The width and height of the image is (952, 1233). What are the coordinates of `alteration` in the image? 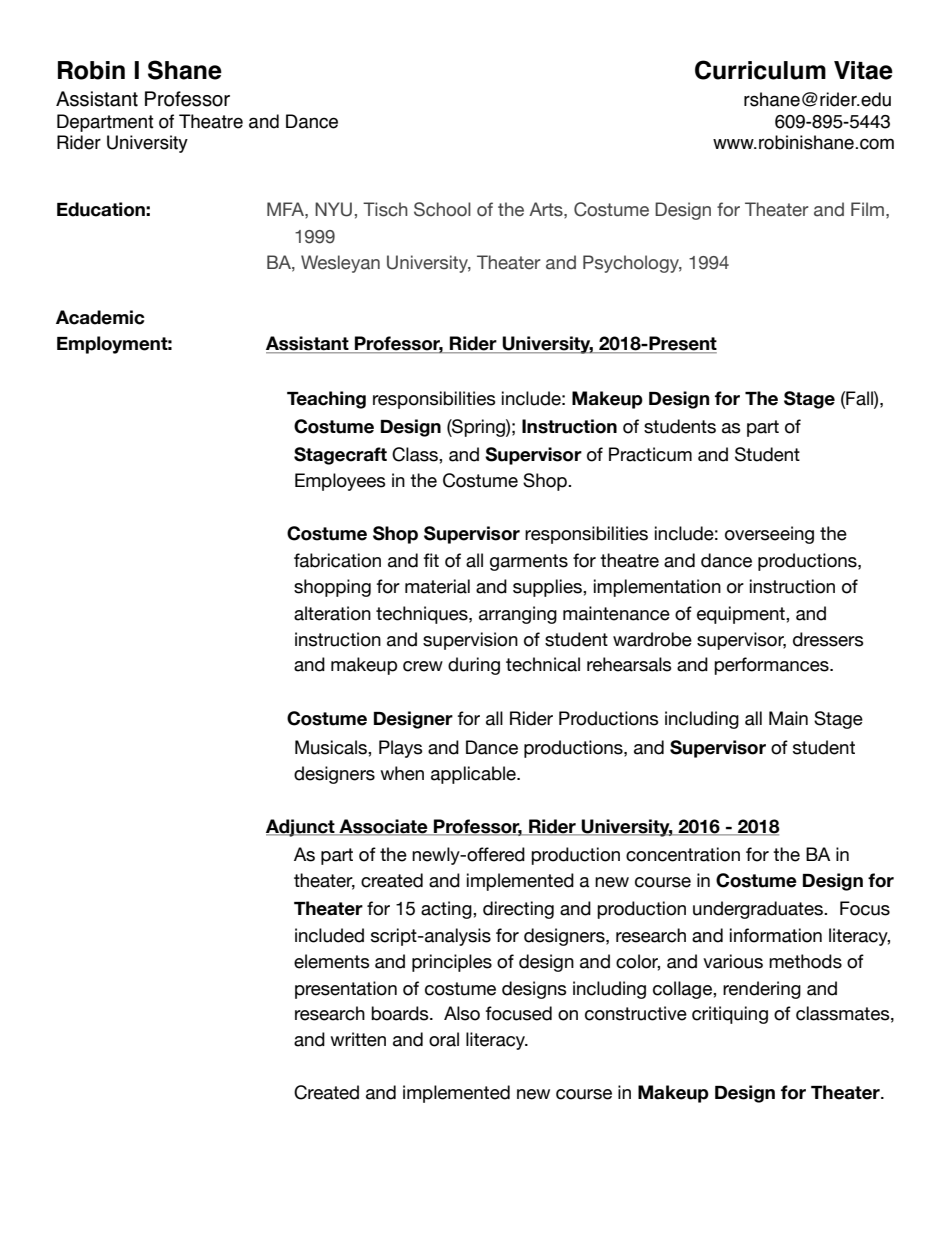 It's located at (332, 613).
